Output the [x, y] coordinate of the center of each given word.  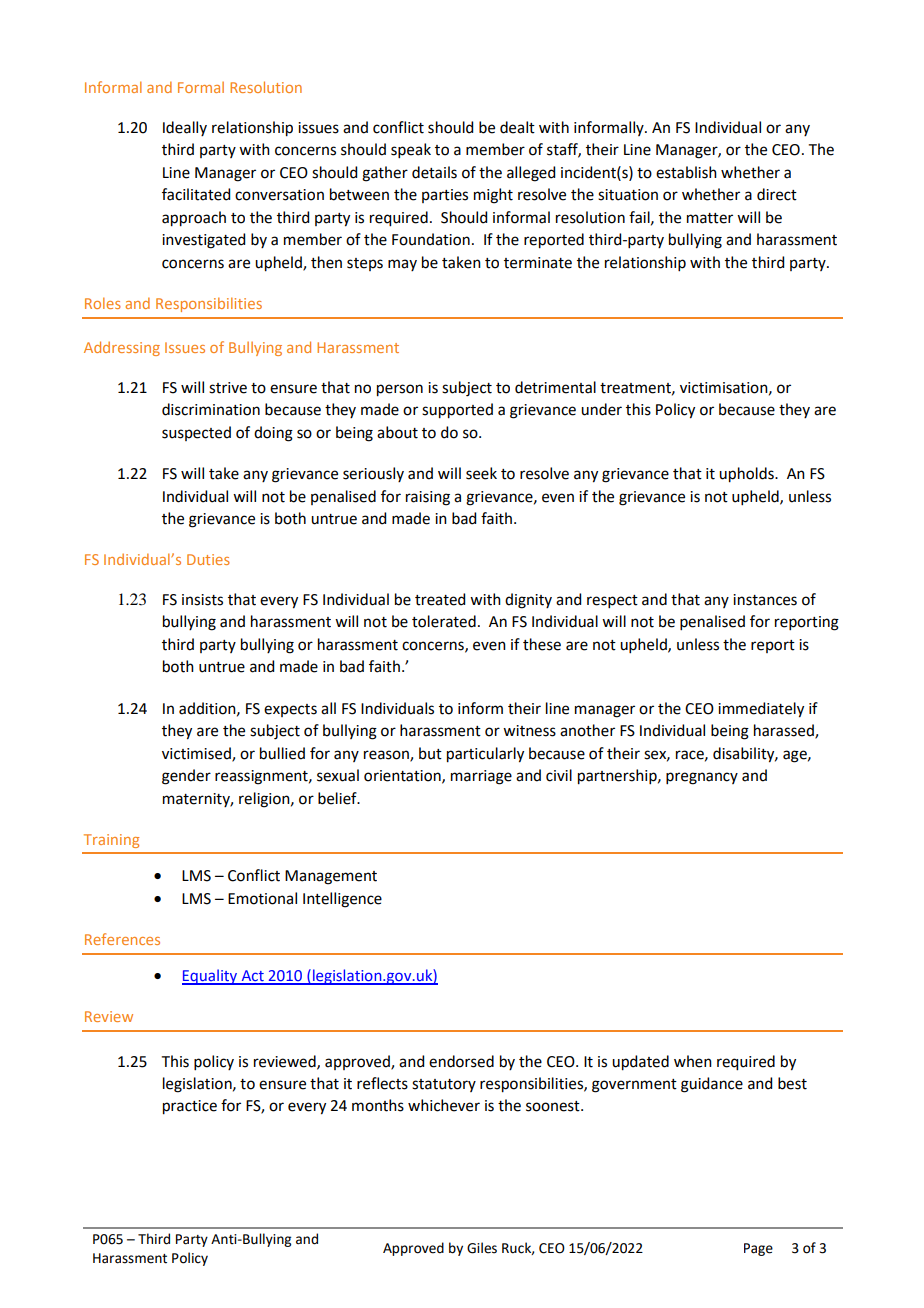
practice [190, 1107]
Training [111, 841]
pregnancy [702, 778]
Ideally [185, 128]
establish [686, 172]
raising [428, 498]
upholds [747, 475]
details [434, 172]
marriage [481, 777]
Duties [208, 559]
